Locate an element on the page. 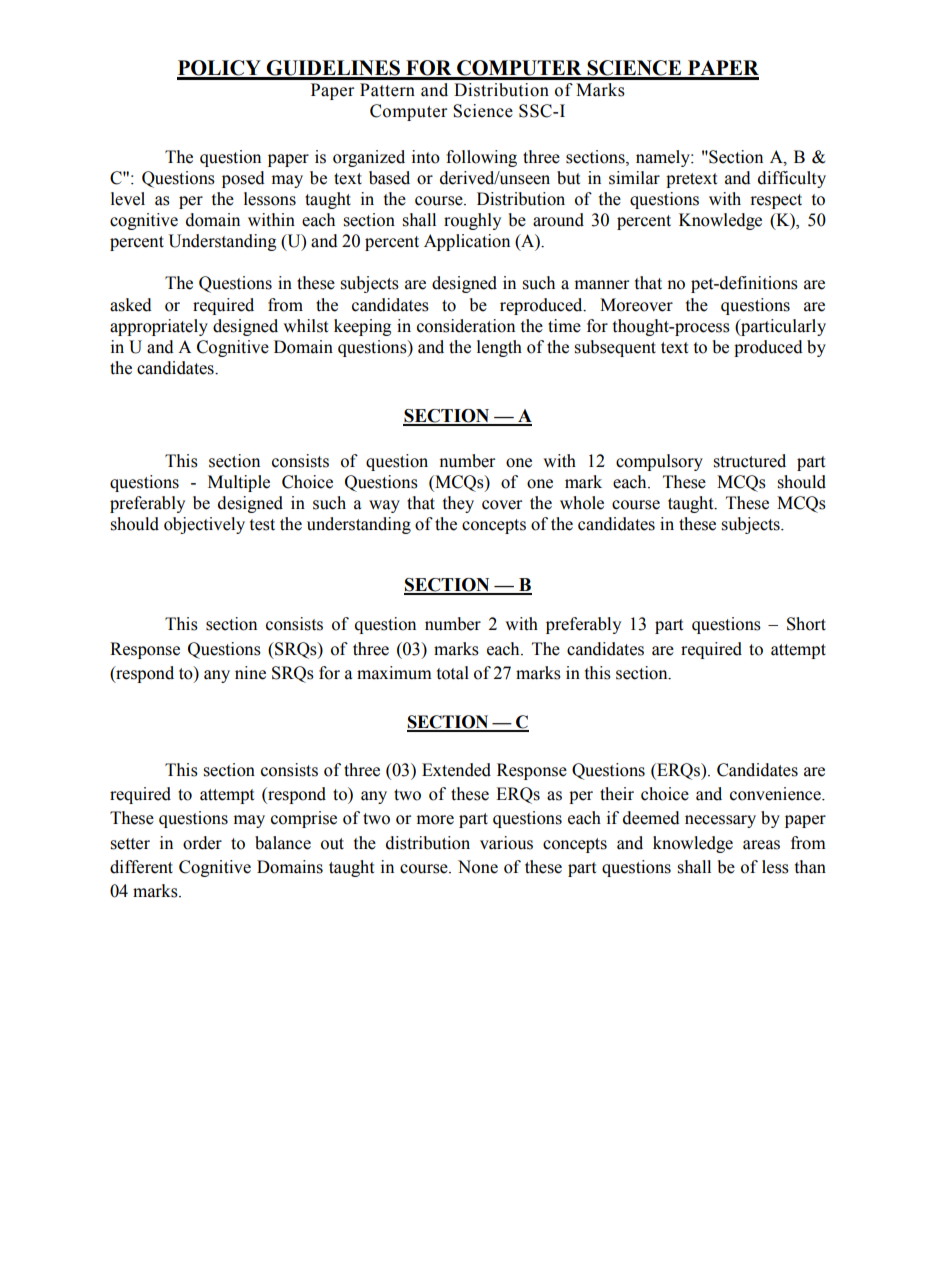 This document has height=1288, width=936. posed is located at coordinates (243, 179).
